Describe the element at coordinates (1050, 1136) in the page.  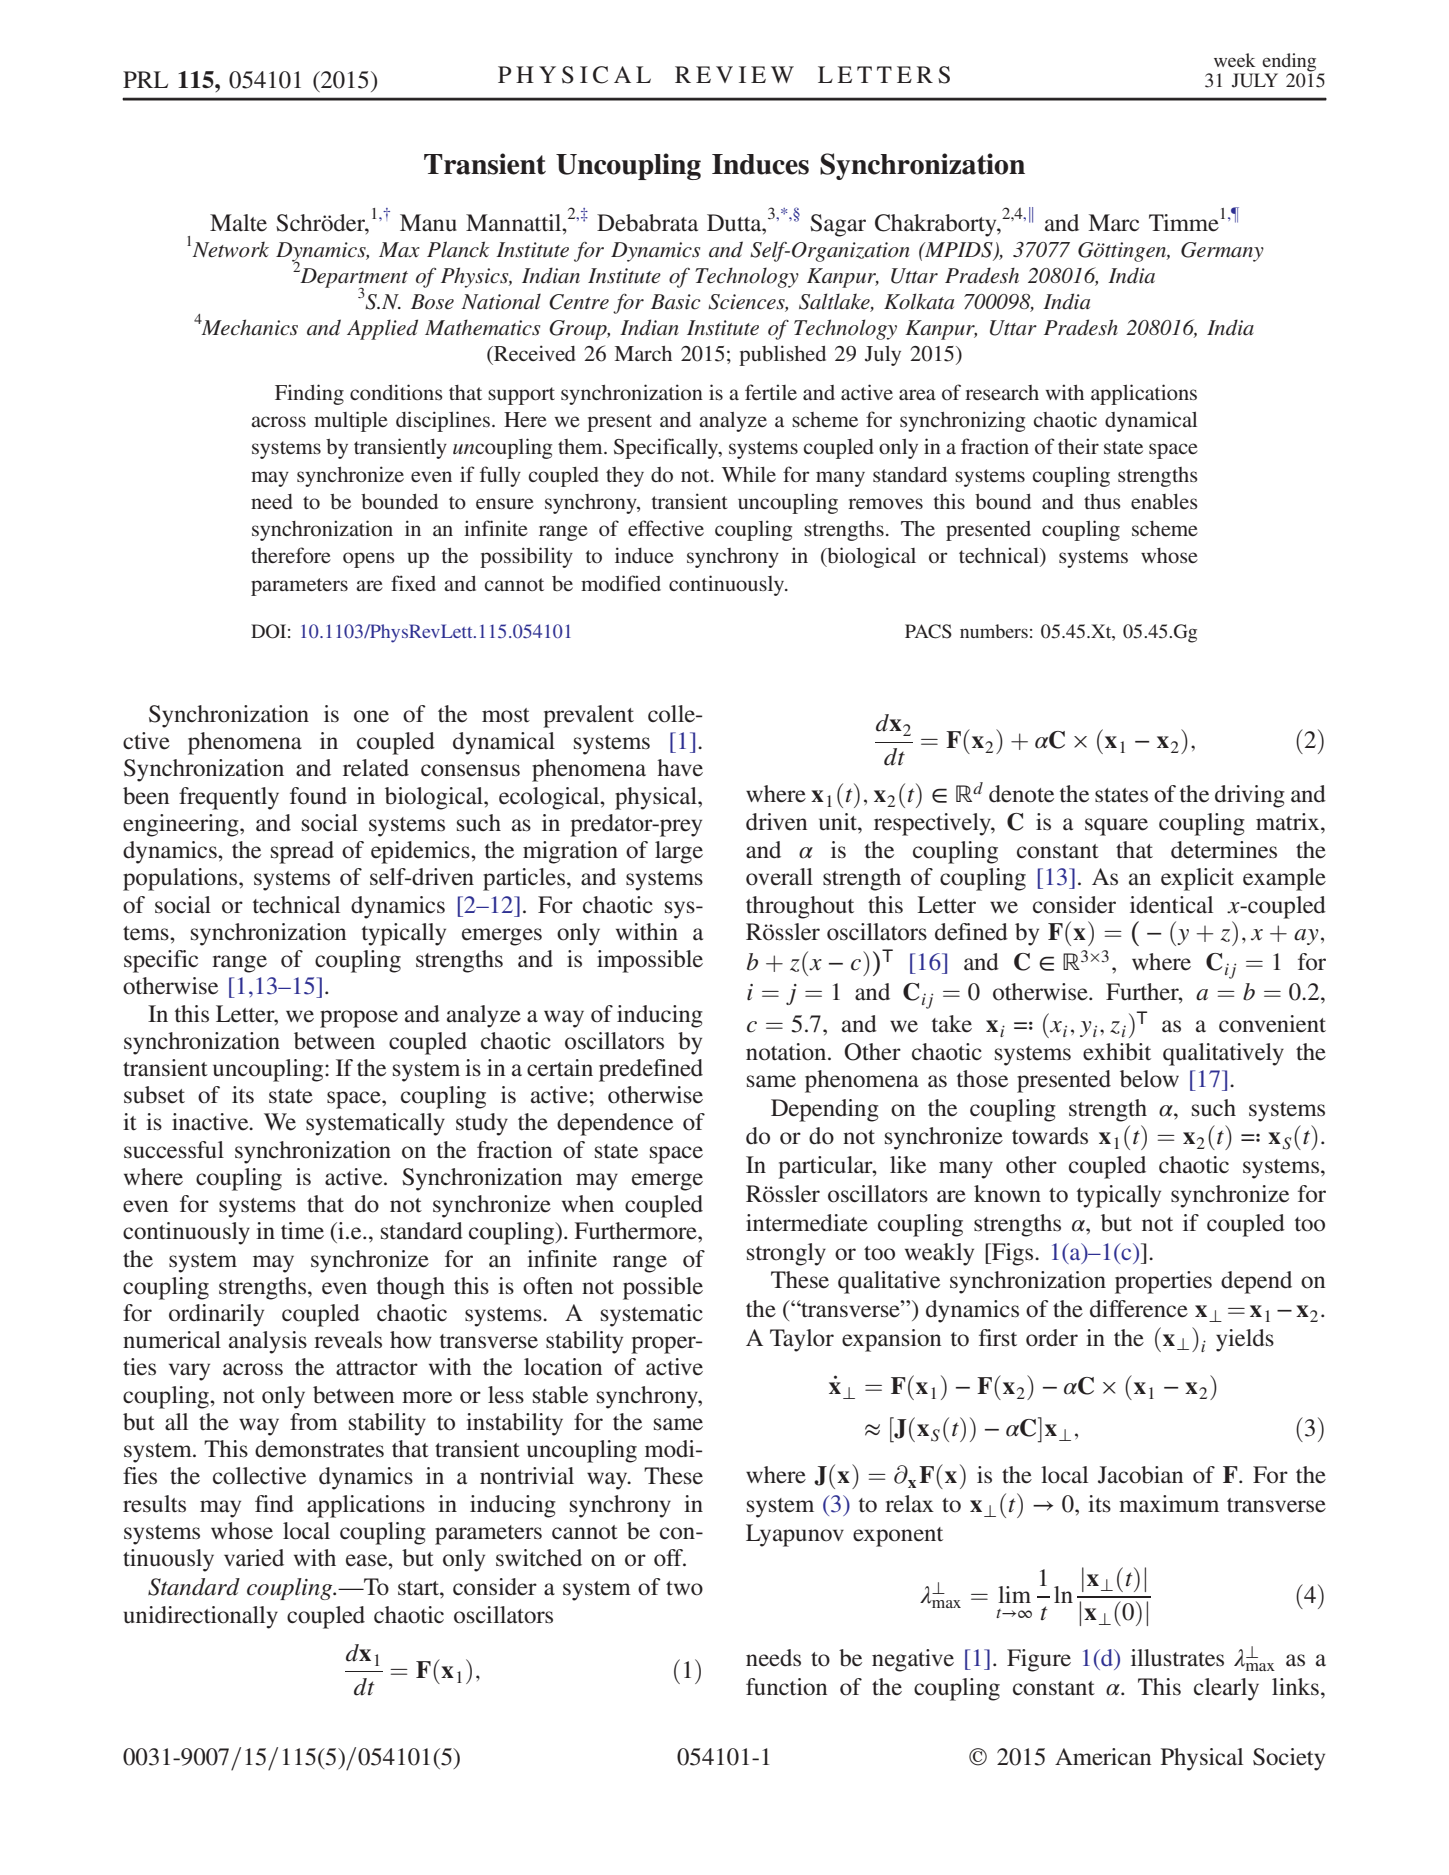
I see `towards` at that location.
